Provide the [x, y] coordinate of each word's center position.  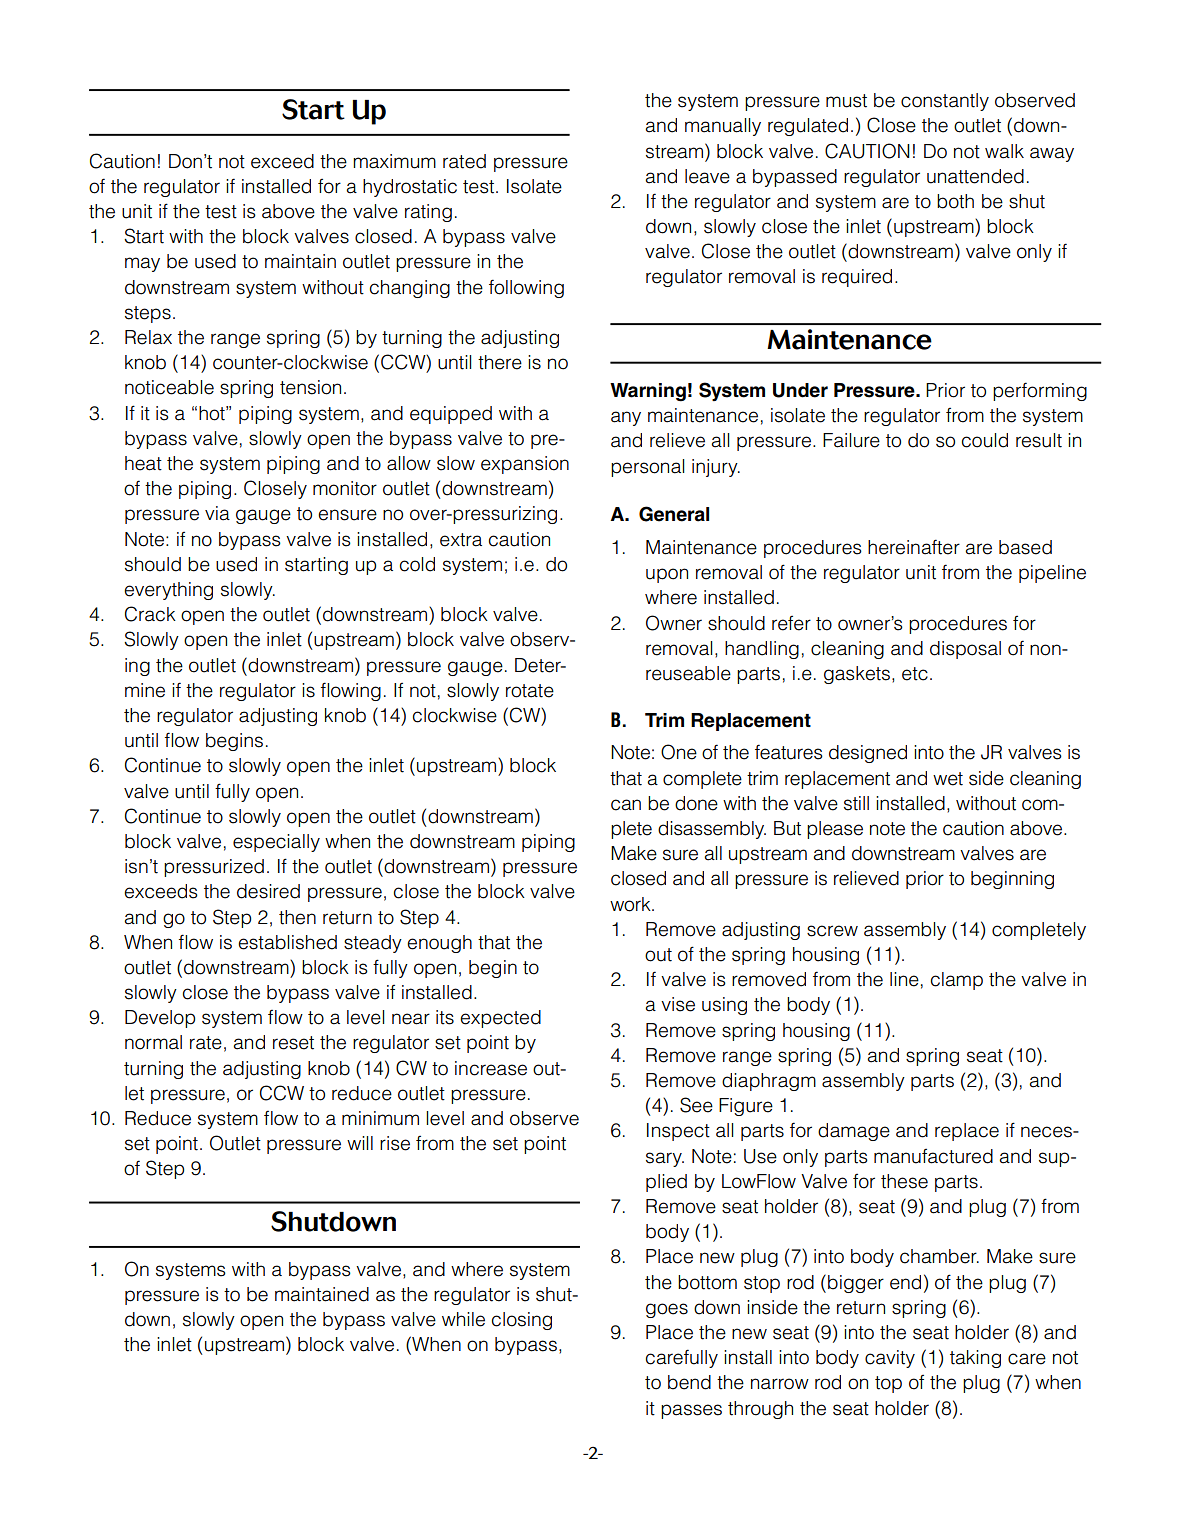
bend [689, 1382]
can [626, 805]
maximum [394, 161]
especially [276, 843]
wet [948, 779]
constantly [945, 102]
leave [707, 176]
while [463, 1319]
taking [975, 1359]
